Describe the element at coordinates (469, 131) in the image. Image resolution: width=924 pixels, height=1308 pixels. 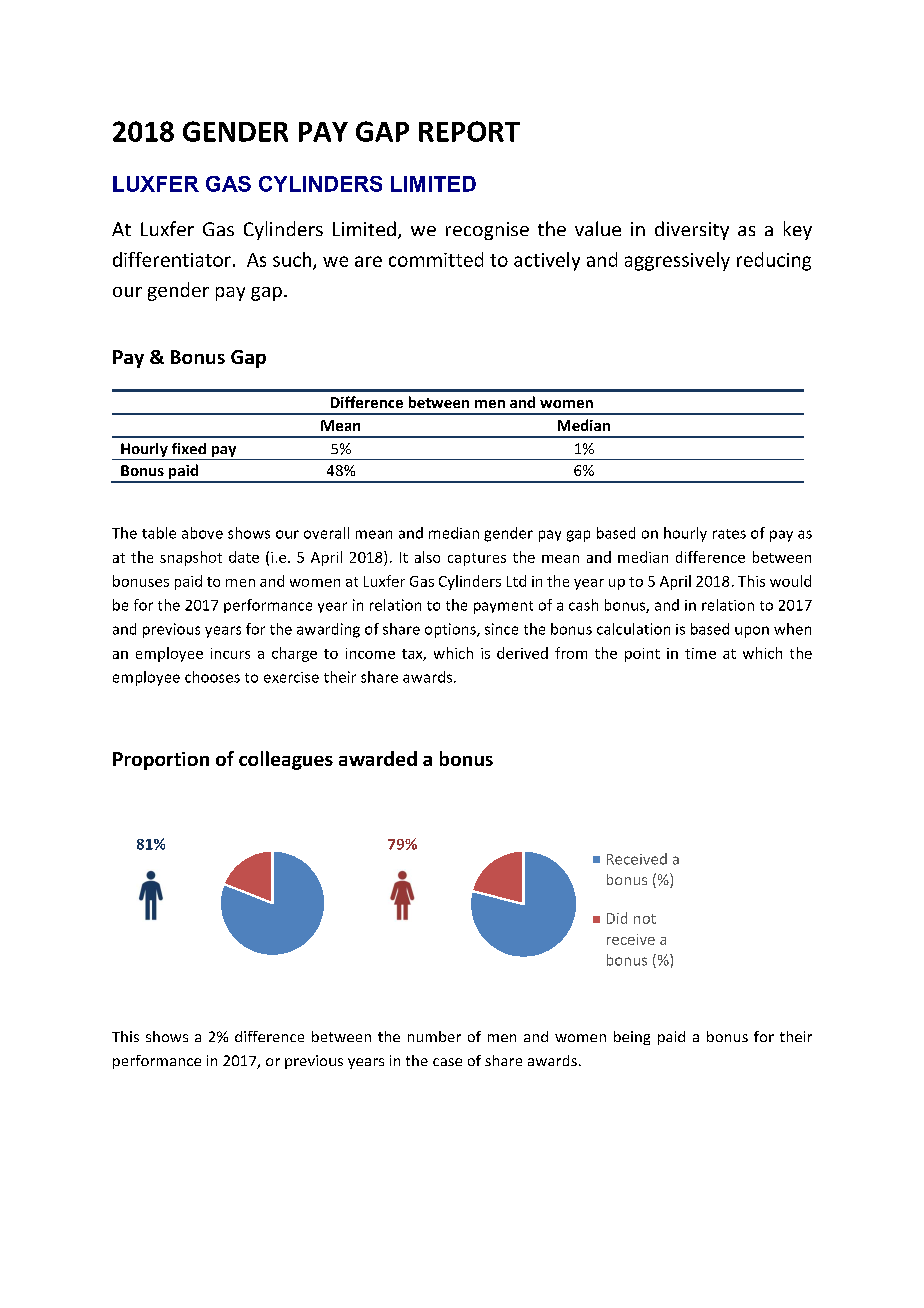
I see `REPORT` at that location.
